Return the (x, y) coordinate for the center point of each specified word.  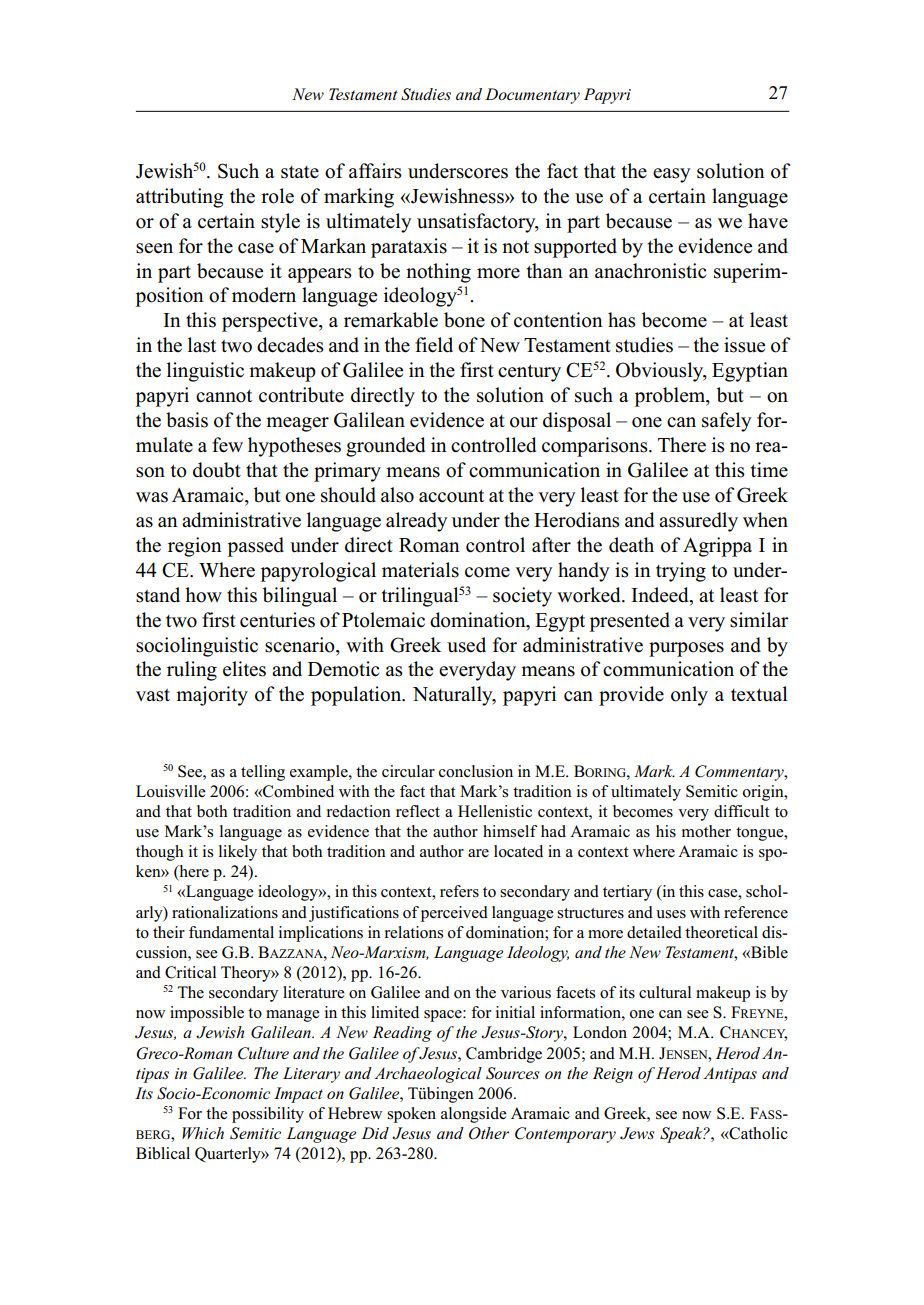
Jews (637, 1133)
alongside (474, 1115)
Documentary (532, 96)
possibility (268, 1115)
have (768, 221)
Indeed (661, 595)
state (300, 172)
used (466, 645)
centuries (277, 620)
